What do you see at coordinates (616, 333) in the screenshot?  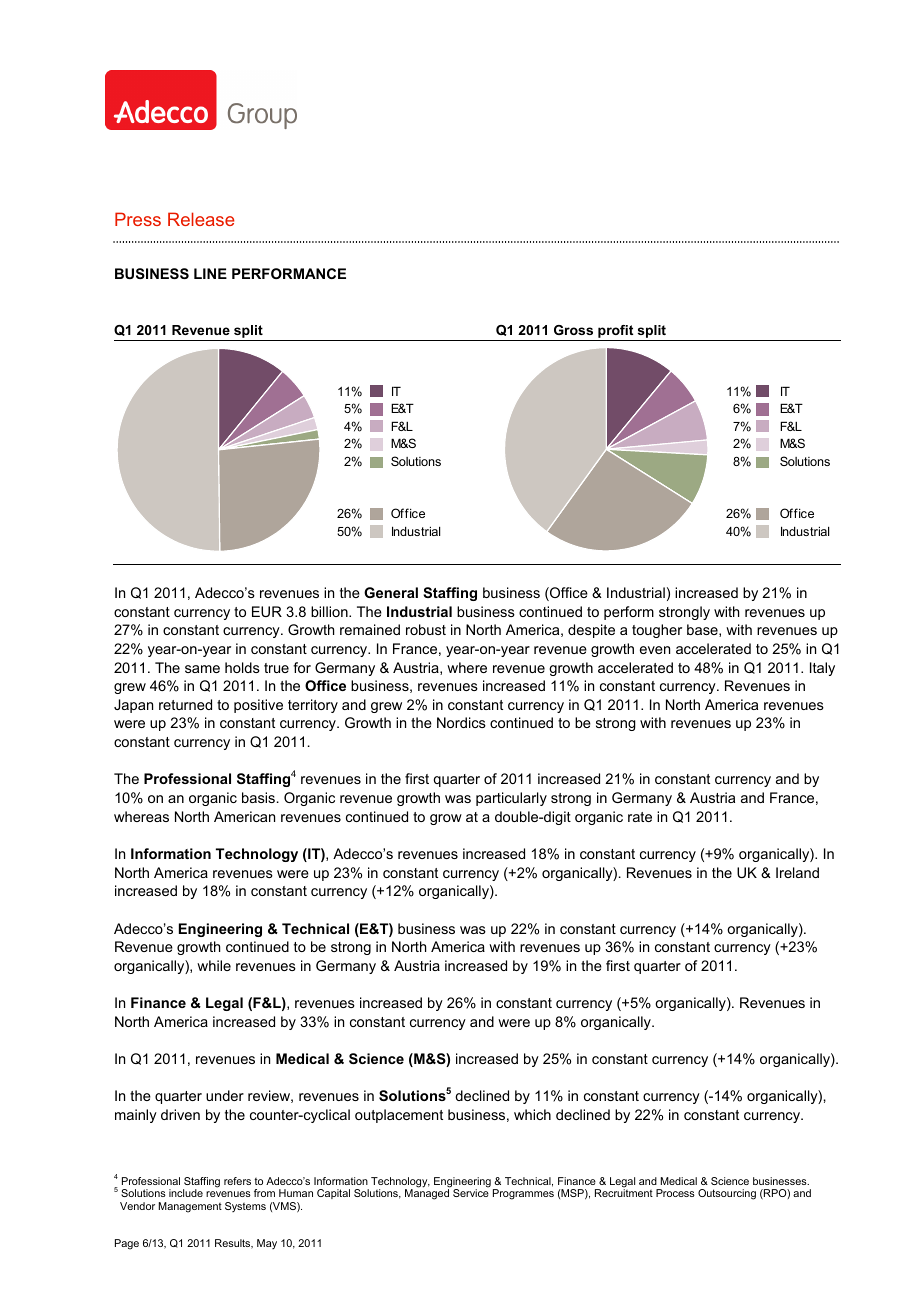 I see `profit` at bounding box center [616, 333].
